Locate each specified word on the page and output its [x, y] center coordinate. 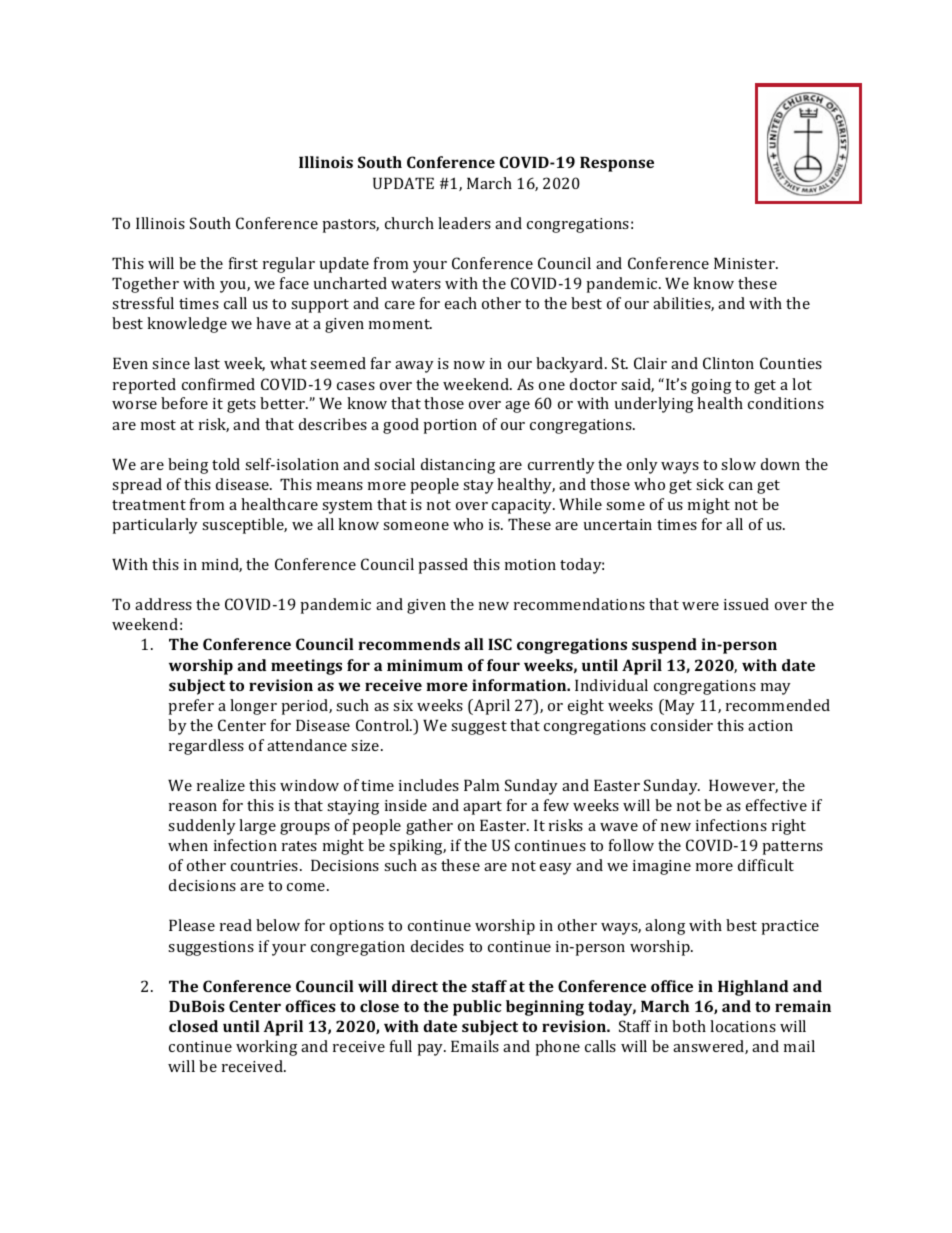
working [266, 1048]
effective [776, 805]
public [477, 1008]
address [163, 604]
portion [450, 426]
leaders [464, 223]
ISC [500, 644]
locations [743, 1026]
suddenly [202, 827]
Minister [745, 263]
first [243, 263]
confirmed [218, 384]
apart [482, 808]
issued [746, 604]
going [711, 386]
